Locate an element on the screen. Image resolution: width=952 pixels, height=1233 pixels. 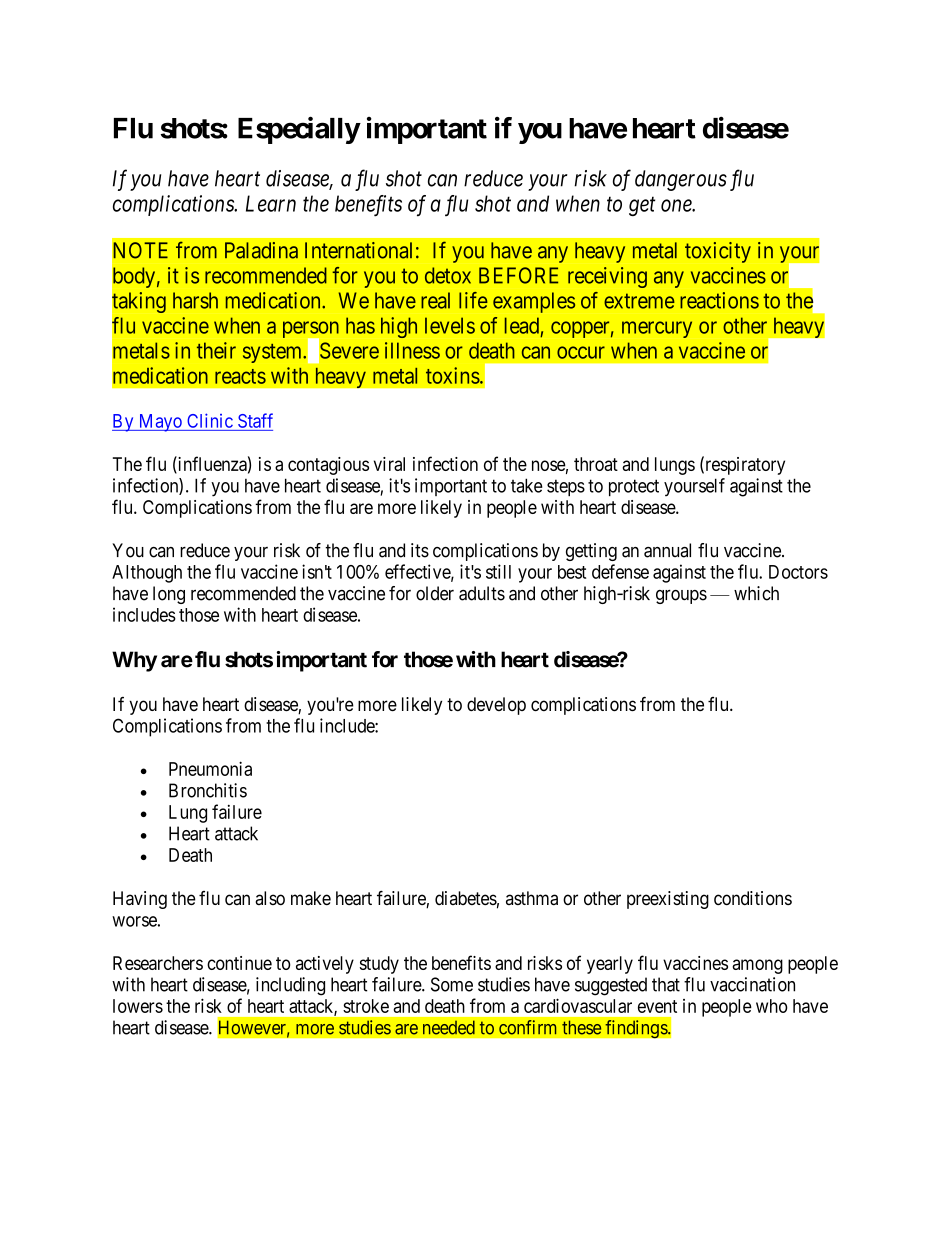
adults is located at coordinates (482, 593).
